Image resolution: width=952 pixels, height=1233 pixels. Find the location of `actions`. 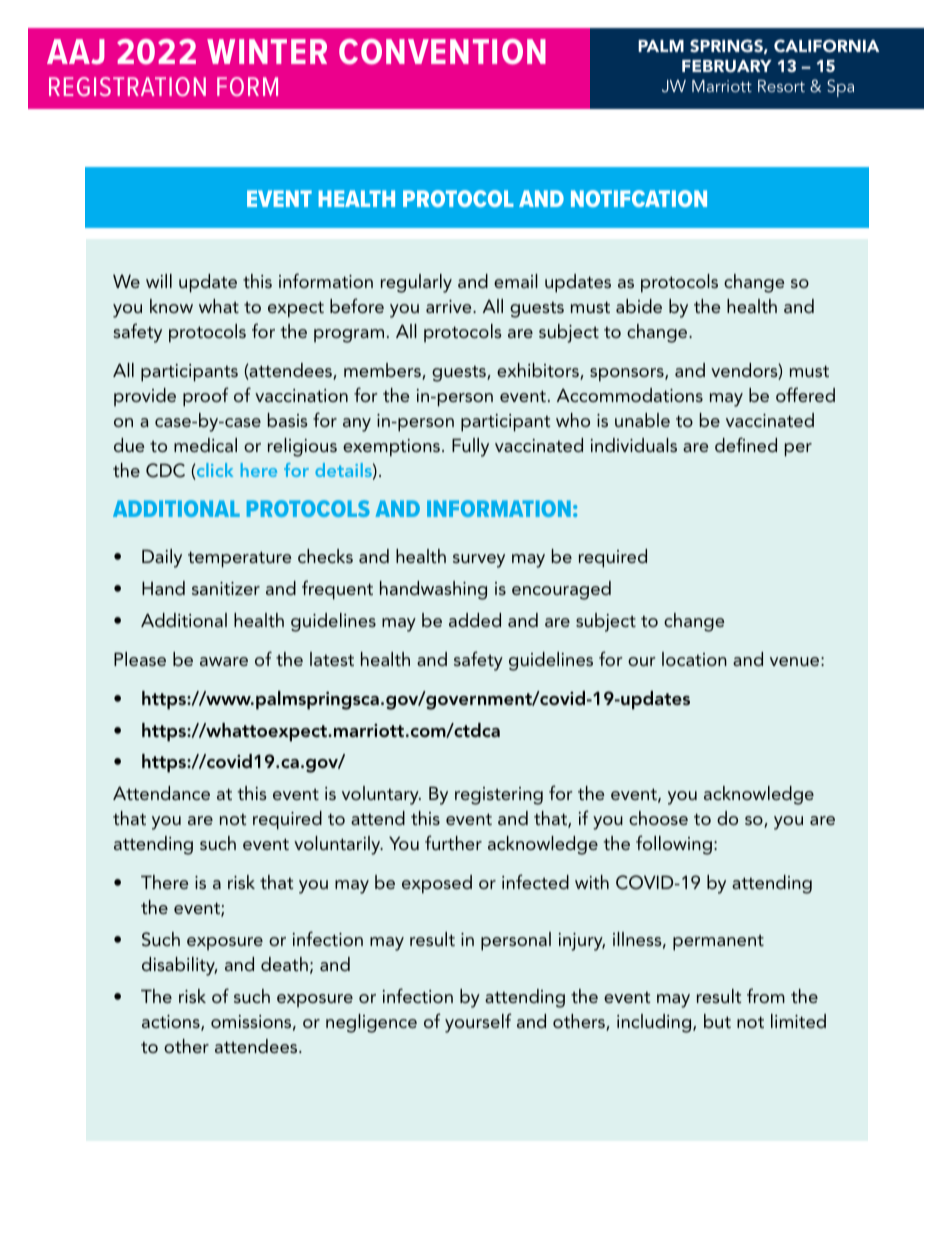

actions is located at coordinates (172, 1023).
